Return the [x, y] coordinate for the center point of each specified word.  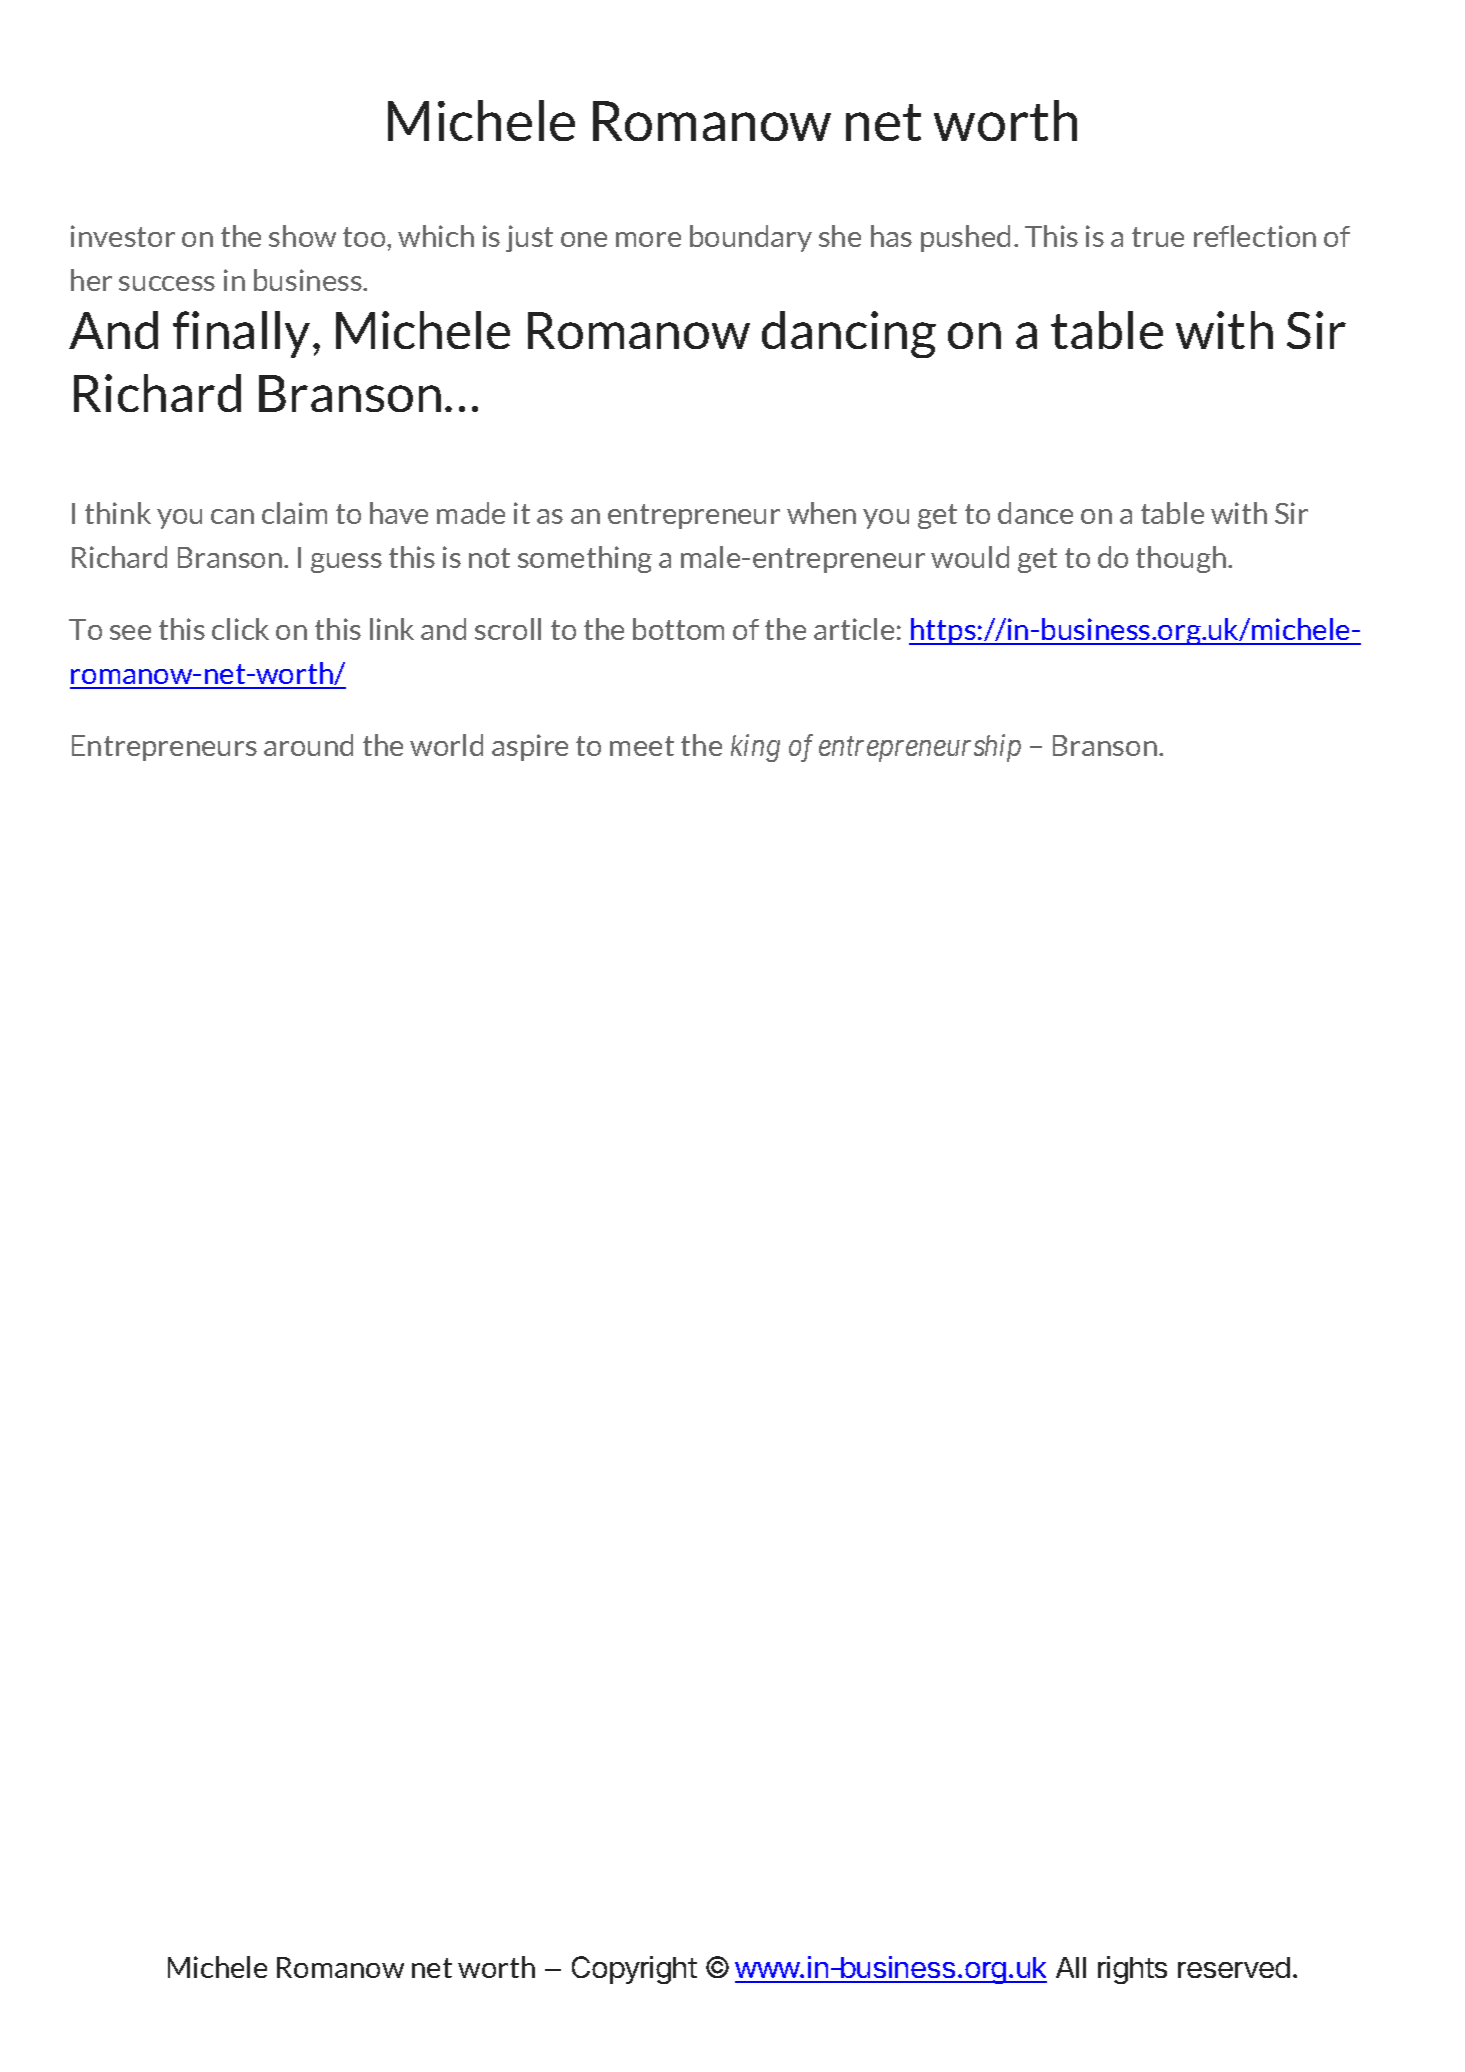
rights [1132, 1970]
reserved [1234, 1967]
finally [241, 334]
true [1158, 237]
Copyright [634, 1970]
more [648, 239]
